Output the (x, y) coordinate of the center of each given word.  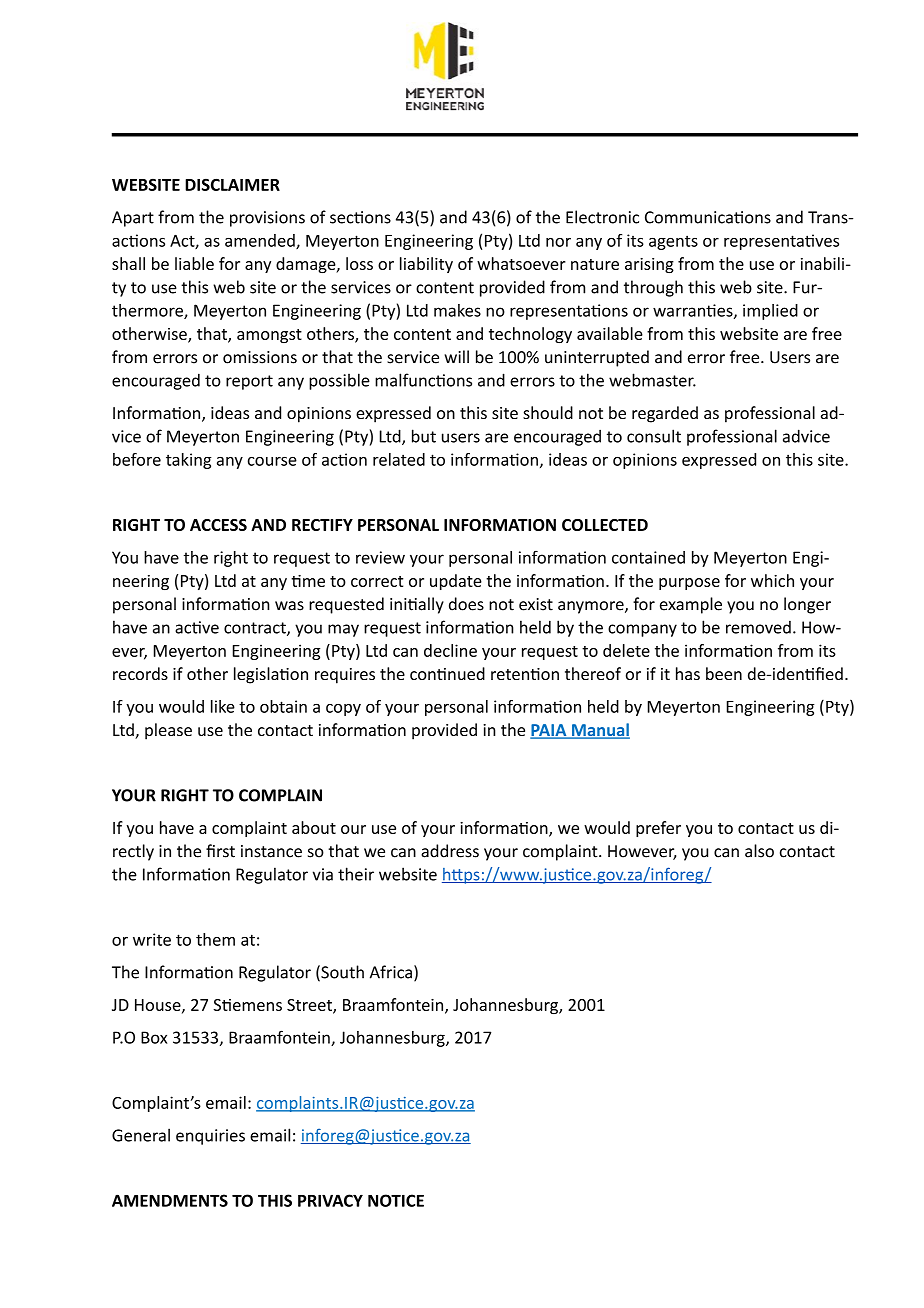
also (759, 851)
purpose (689, 584)
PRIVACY (330, 1200)
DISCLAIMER (232, 184)
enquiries (210, 1137)
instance (271, 851)
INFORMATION (500, 525)
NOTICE (396, 1200)
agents (673, 242)
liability (426, 265)
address (450, 851)
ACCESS (218, 525)
